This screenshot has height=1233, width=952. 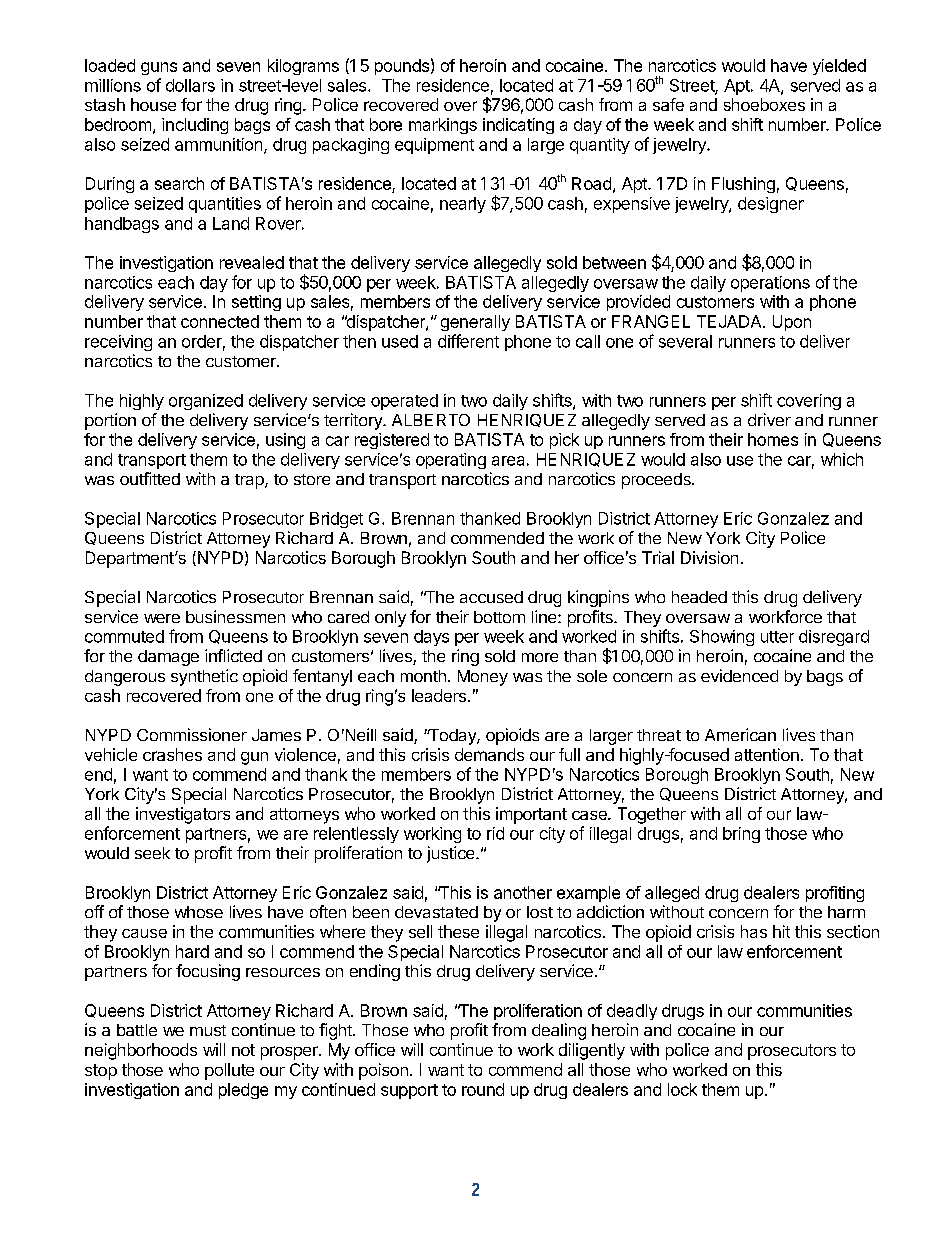 What do you see at coordinates (229, 1071) in the screenshot?
I see `pollute` at bounding box center [229, 1071].
